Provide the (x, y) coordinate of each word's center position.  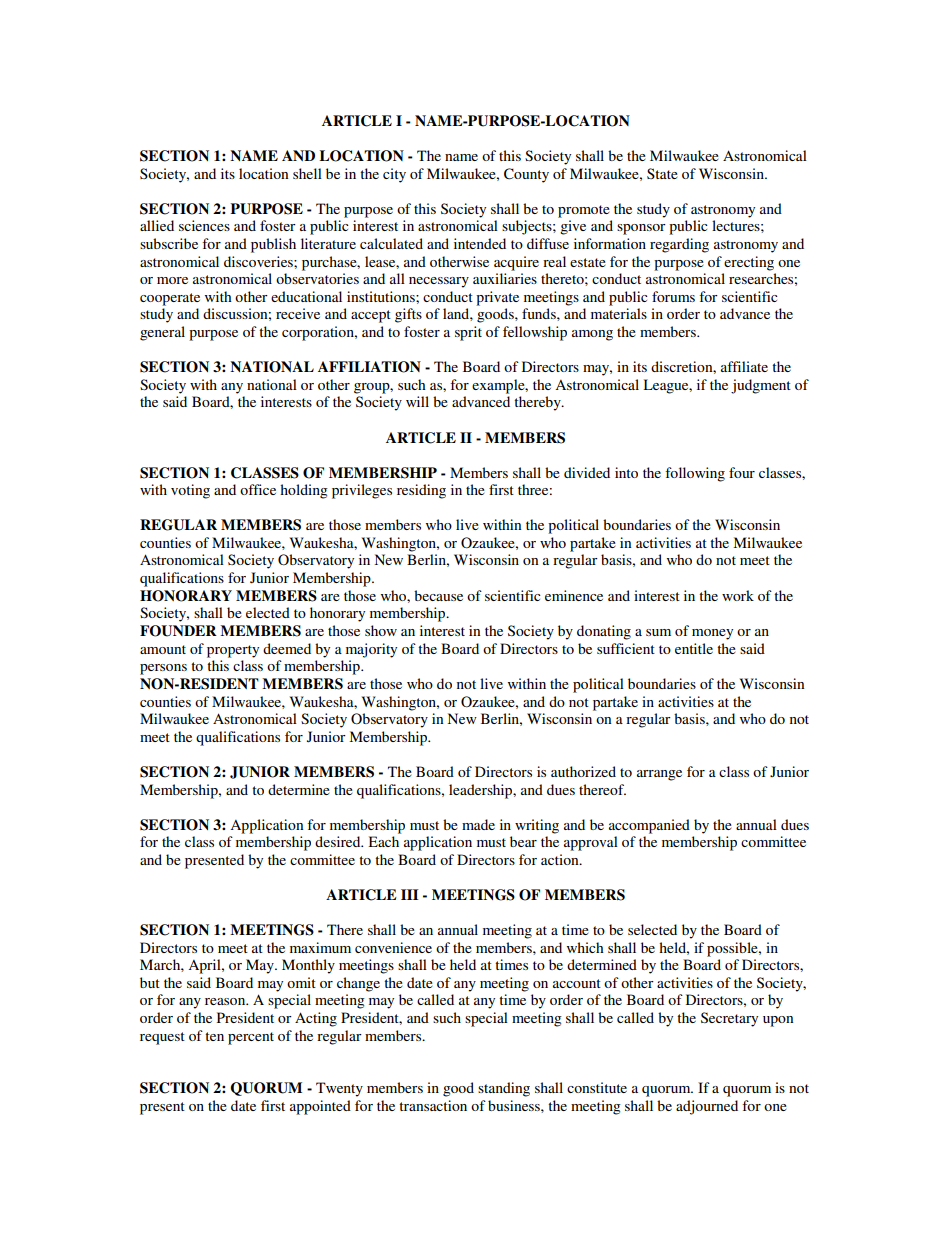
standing (504, 1089)
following (695, 474)
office (258, 489)
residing (421, 491)
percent (251, 1038)
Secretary (729, 1019)
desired (339, 841)
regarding (679, 245)
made (478, 824)
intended (480, 243)
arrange (659, 775)
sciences (204, 225)
